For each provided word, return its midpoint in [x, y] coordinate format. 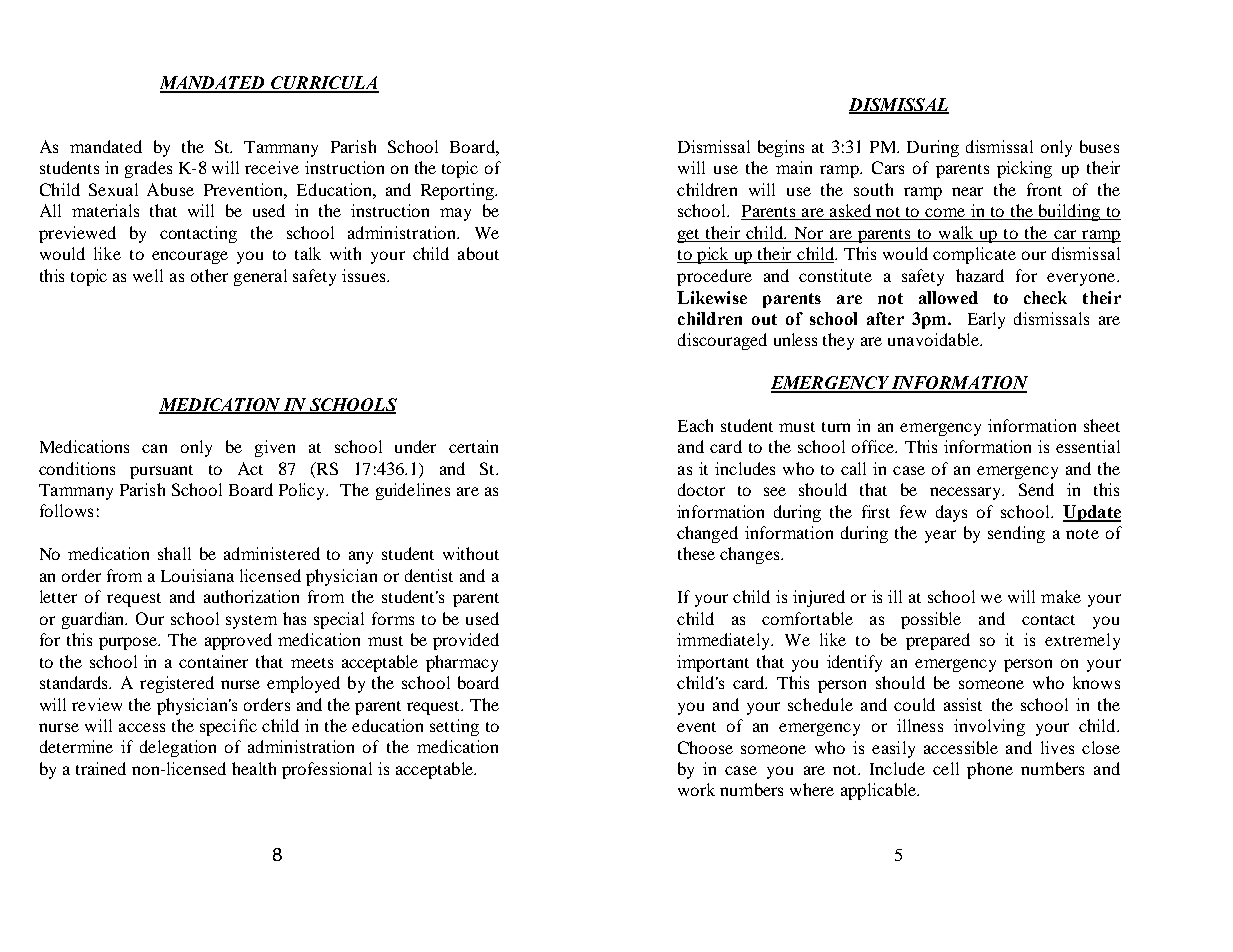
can [154, 448]
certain [473, 446]
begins [781, 148]
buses [1099, 146]
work [696, 789]
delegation [178, 748]
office [874, 446]
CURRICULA [324, 84]
